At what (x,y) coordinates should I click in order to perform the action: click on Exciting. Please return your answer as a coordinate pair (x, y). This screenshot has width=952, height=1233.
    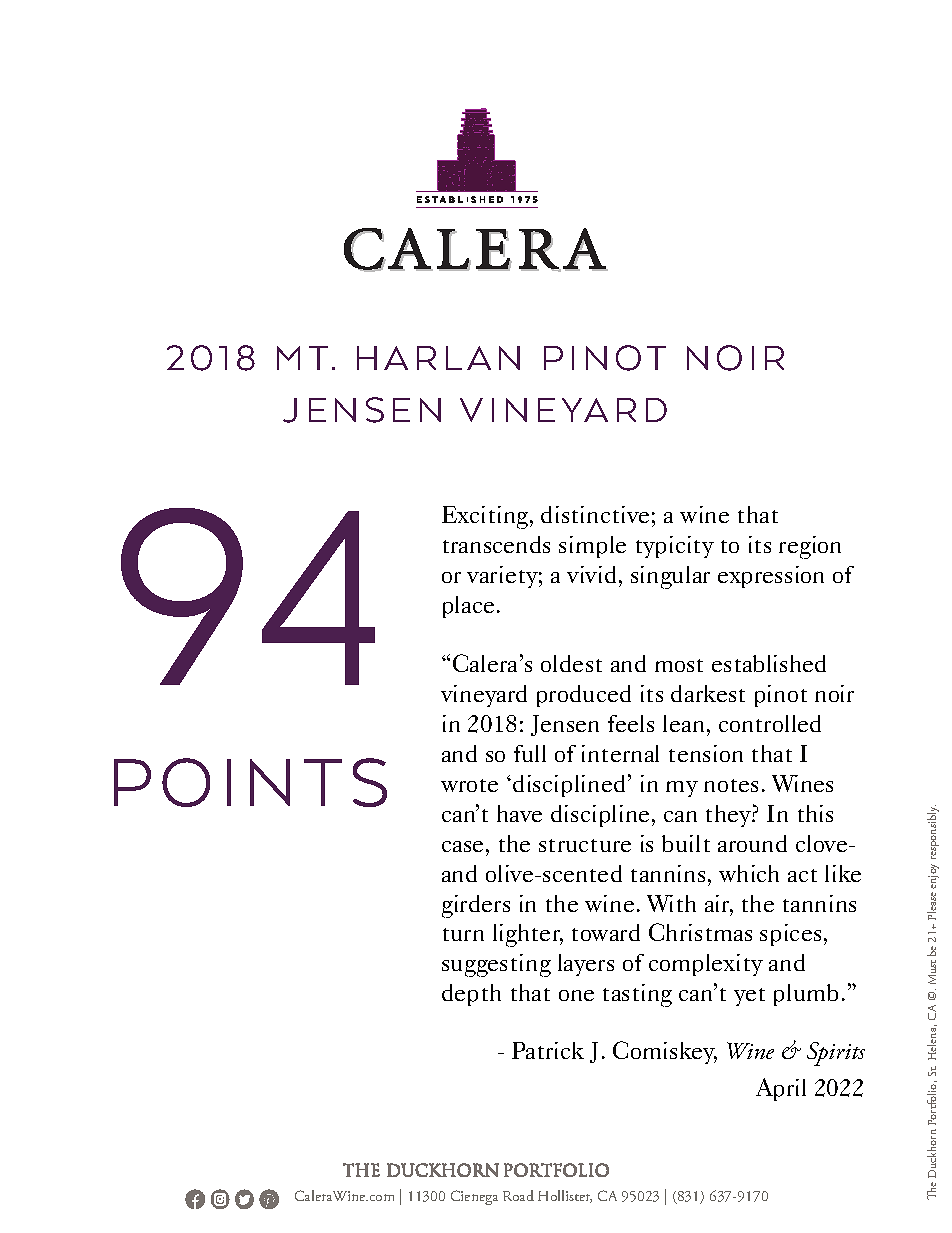
    Looking at the image, I should click on (486, 517).
